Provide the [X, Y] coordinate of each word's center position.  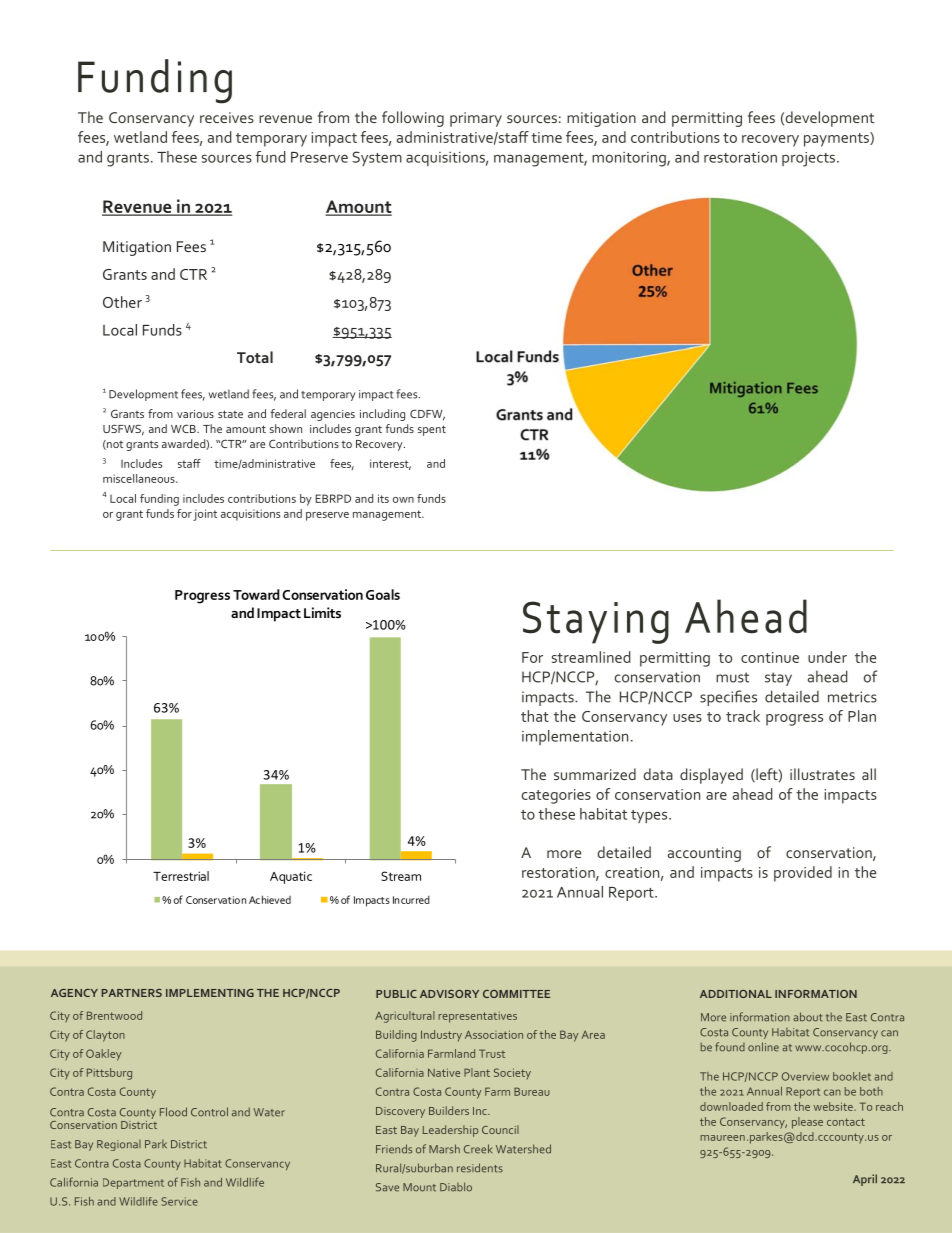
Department [133, 1183]
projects [808, 159]
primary [476, 119]
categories [556, 796]
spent [432, 430]
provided [803, 874]
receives [227, 117]
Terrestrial [181, 876]
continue [770, 657]
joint [205, 515]
